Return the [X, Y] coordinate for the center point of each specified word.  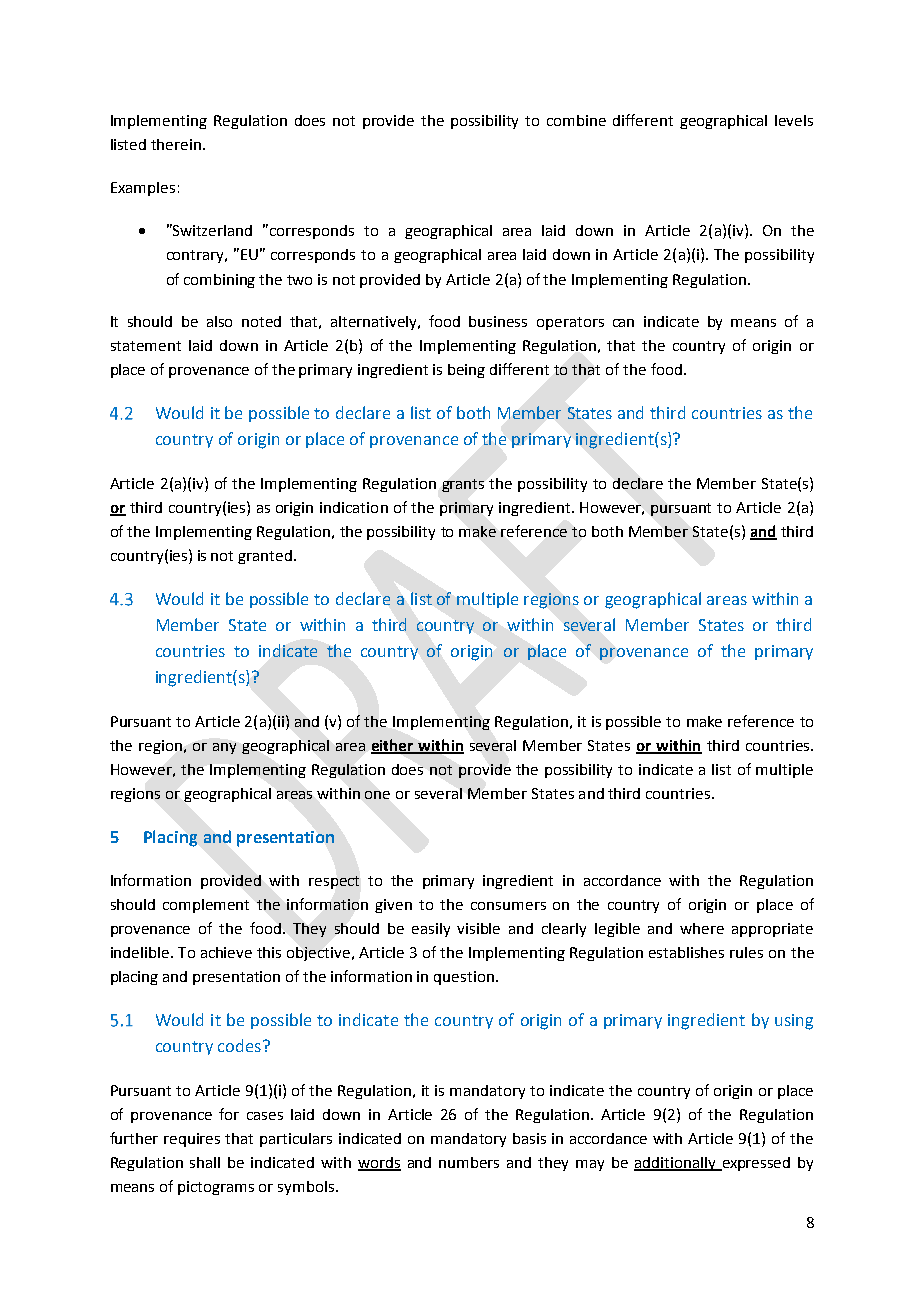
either [393, 746]
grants [463, 485]
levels [794, 120]
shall [205, 1162]
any [224, 748]
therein [176, 144]
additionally [676, 1164]
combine [576, 120]
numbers [469, 1162]
